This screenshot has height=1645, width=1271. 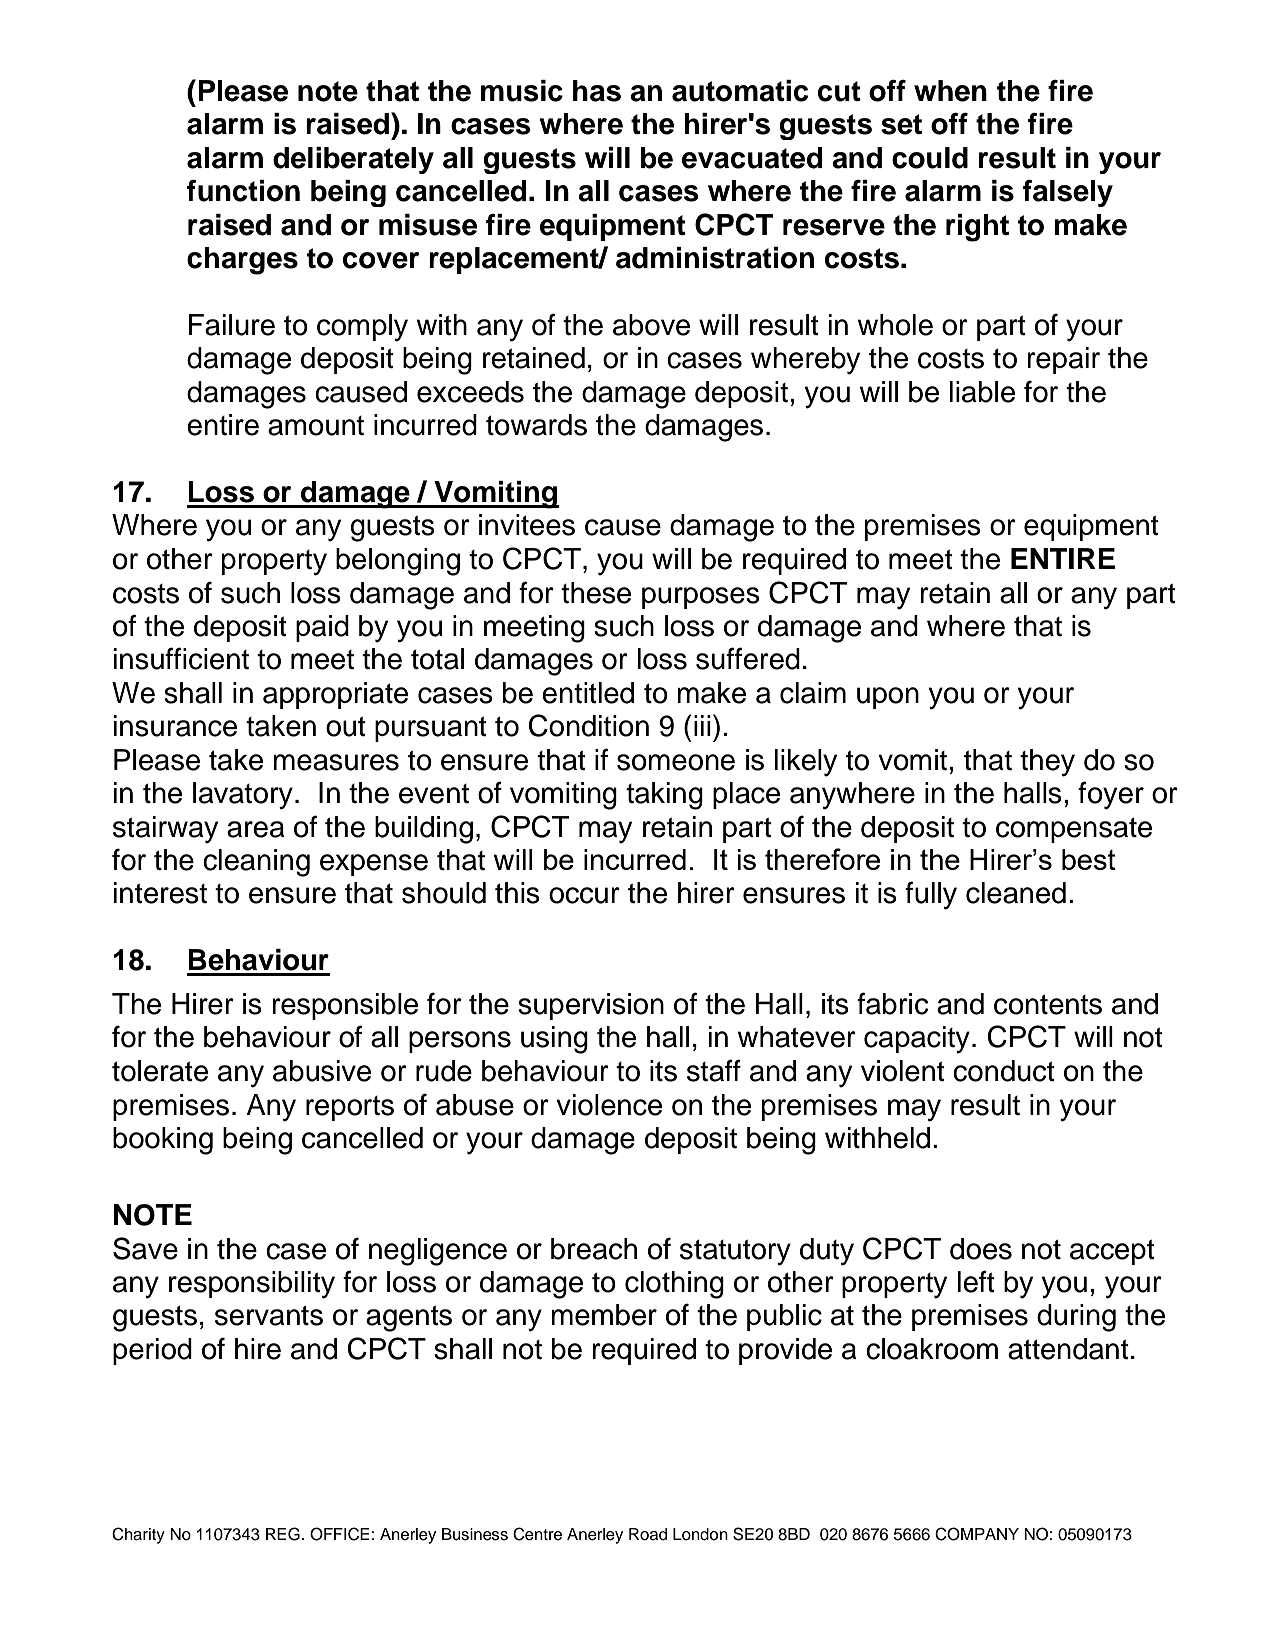 I want to click on abusive, so click(x=322, y=1071).
